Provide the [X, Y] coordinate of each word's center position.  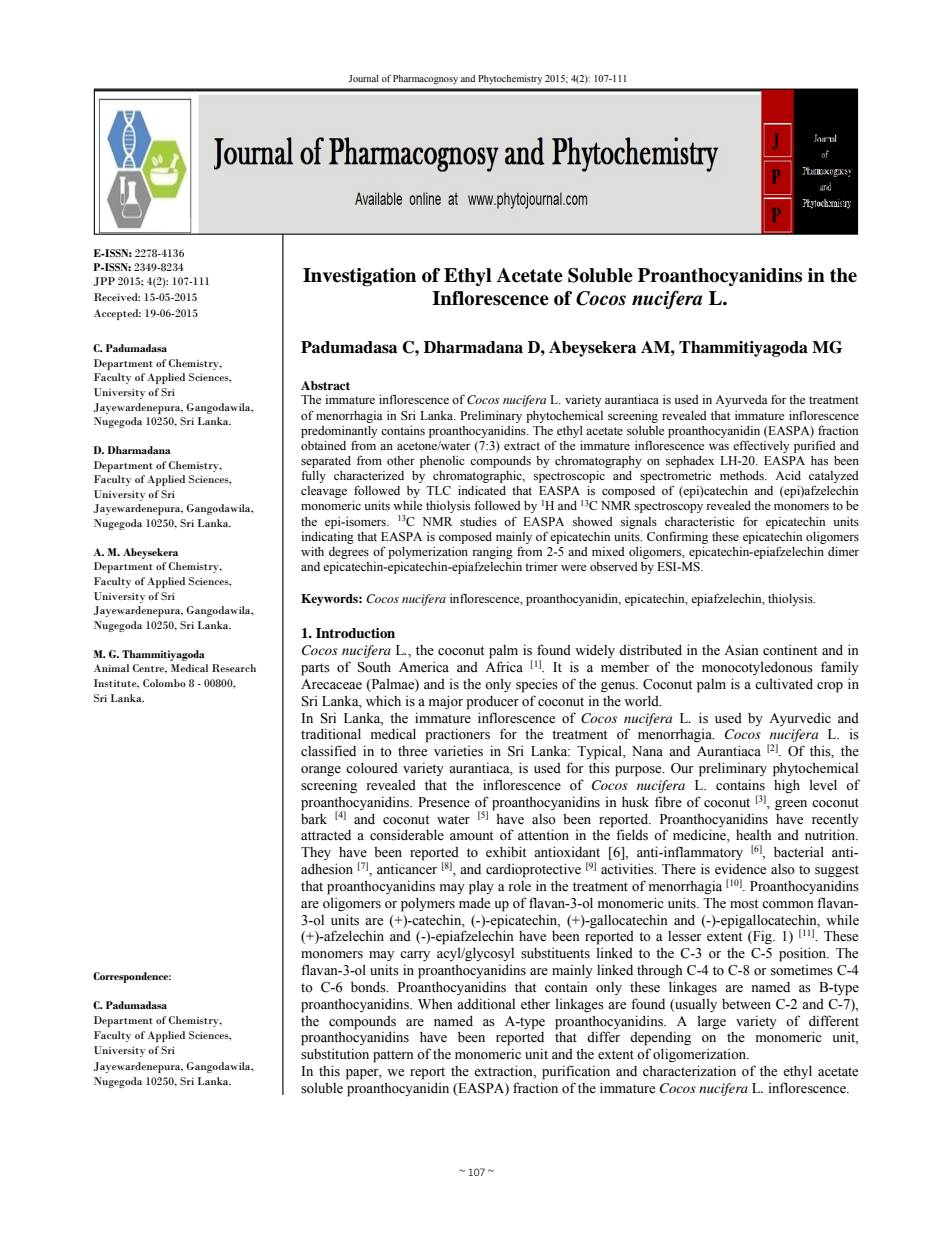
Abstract [325, 385]
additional [486, 1004]
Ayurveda [741, 401]
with [312, 551]
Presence [444, 802]
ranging [492, 553]
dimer [843, 551]
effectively [761, 446]
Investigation [359, 277]
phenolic [442, 462]
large [712, 1022]
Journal [364, 78]
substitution [335, 1054]
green [791, 805]
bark [314, 819]
